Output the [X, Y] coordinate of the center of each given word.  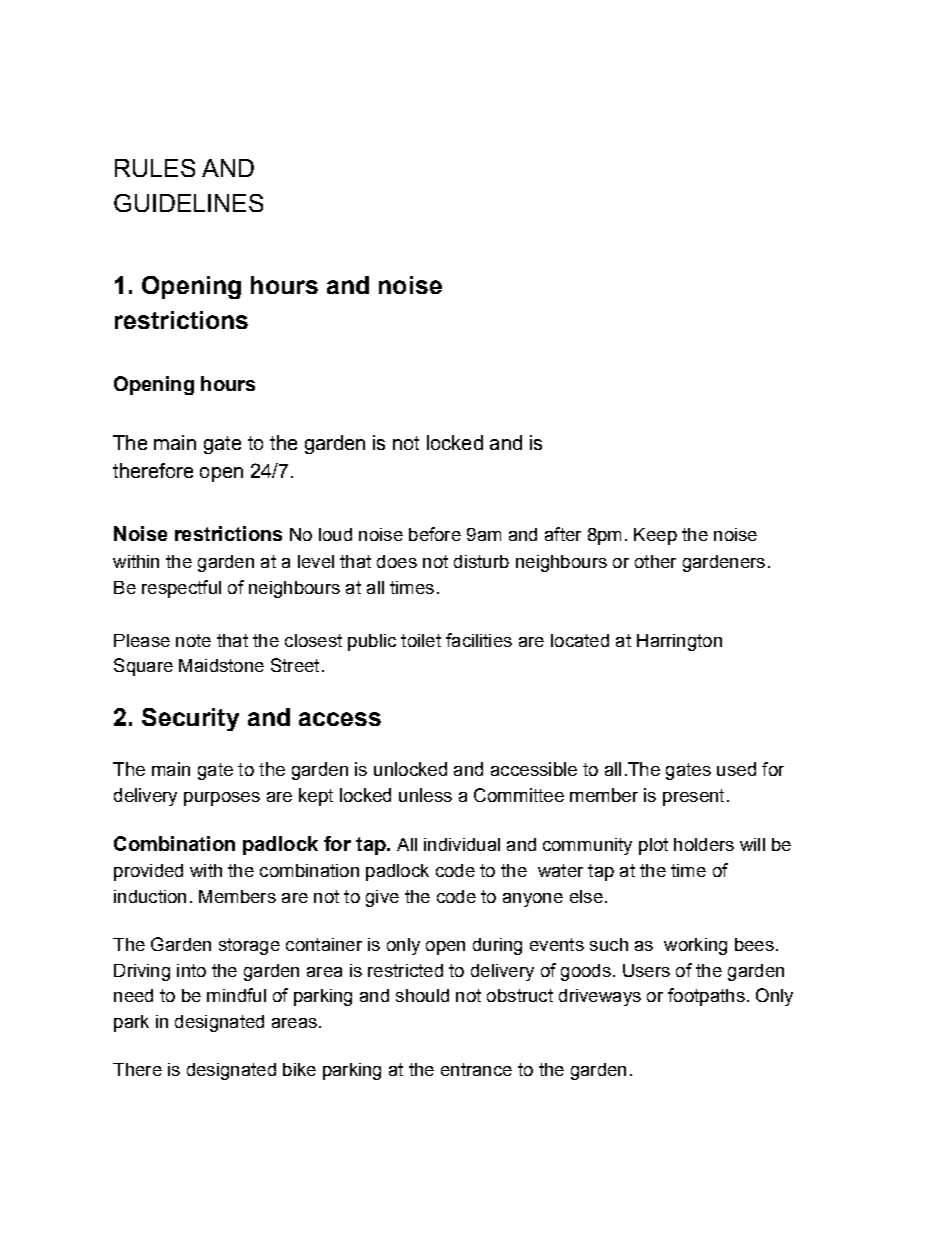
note [193, 640]
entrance [476, 1069]
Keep [655, 536]
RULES [155, 168]
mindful [236, 995]
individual [462, 844]
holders [704, 844]
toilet [421, 640]
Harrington [679, 642]
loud [335, 534]
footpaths [706, 997]
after [563, 534]
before [435, 534]
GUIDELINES [188, 203]
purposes [222, 799]
